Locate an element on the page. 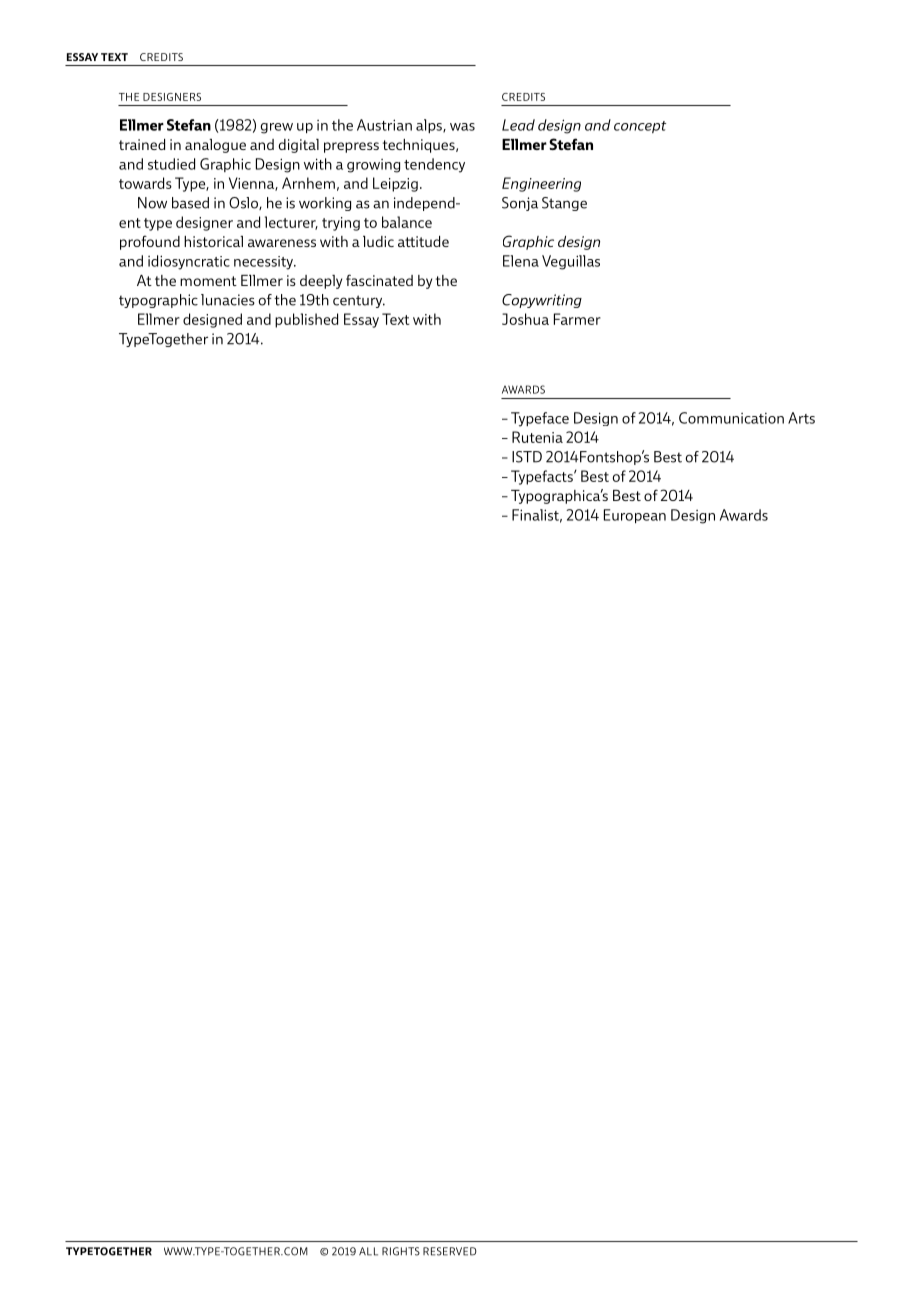 This document has width=924, height=1308. ALL is located at coordinates (368, 1251).
